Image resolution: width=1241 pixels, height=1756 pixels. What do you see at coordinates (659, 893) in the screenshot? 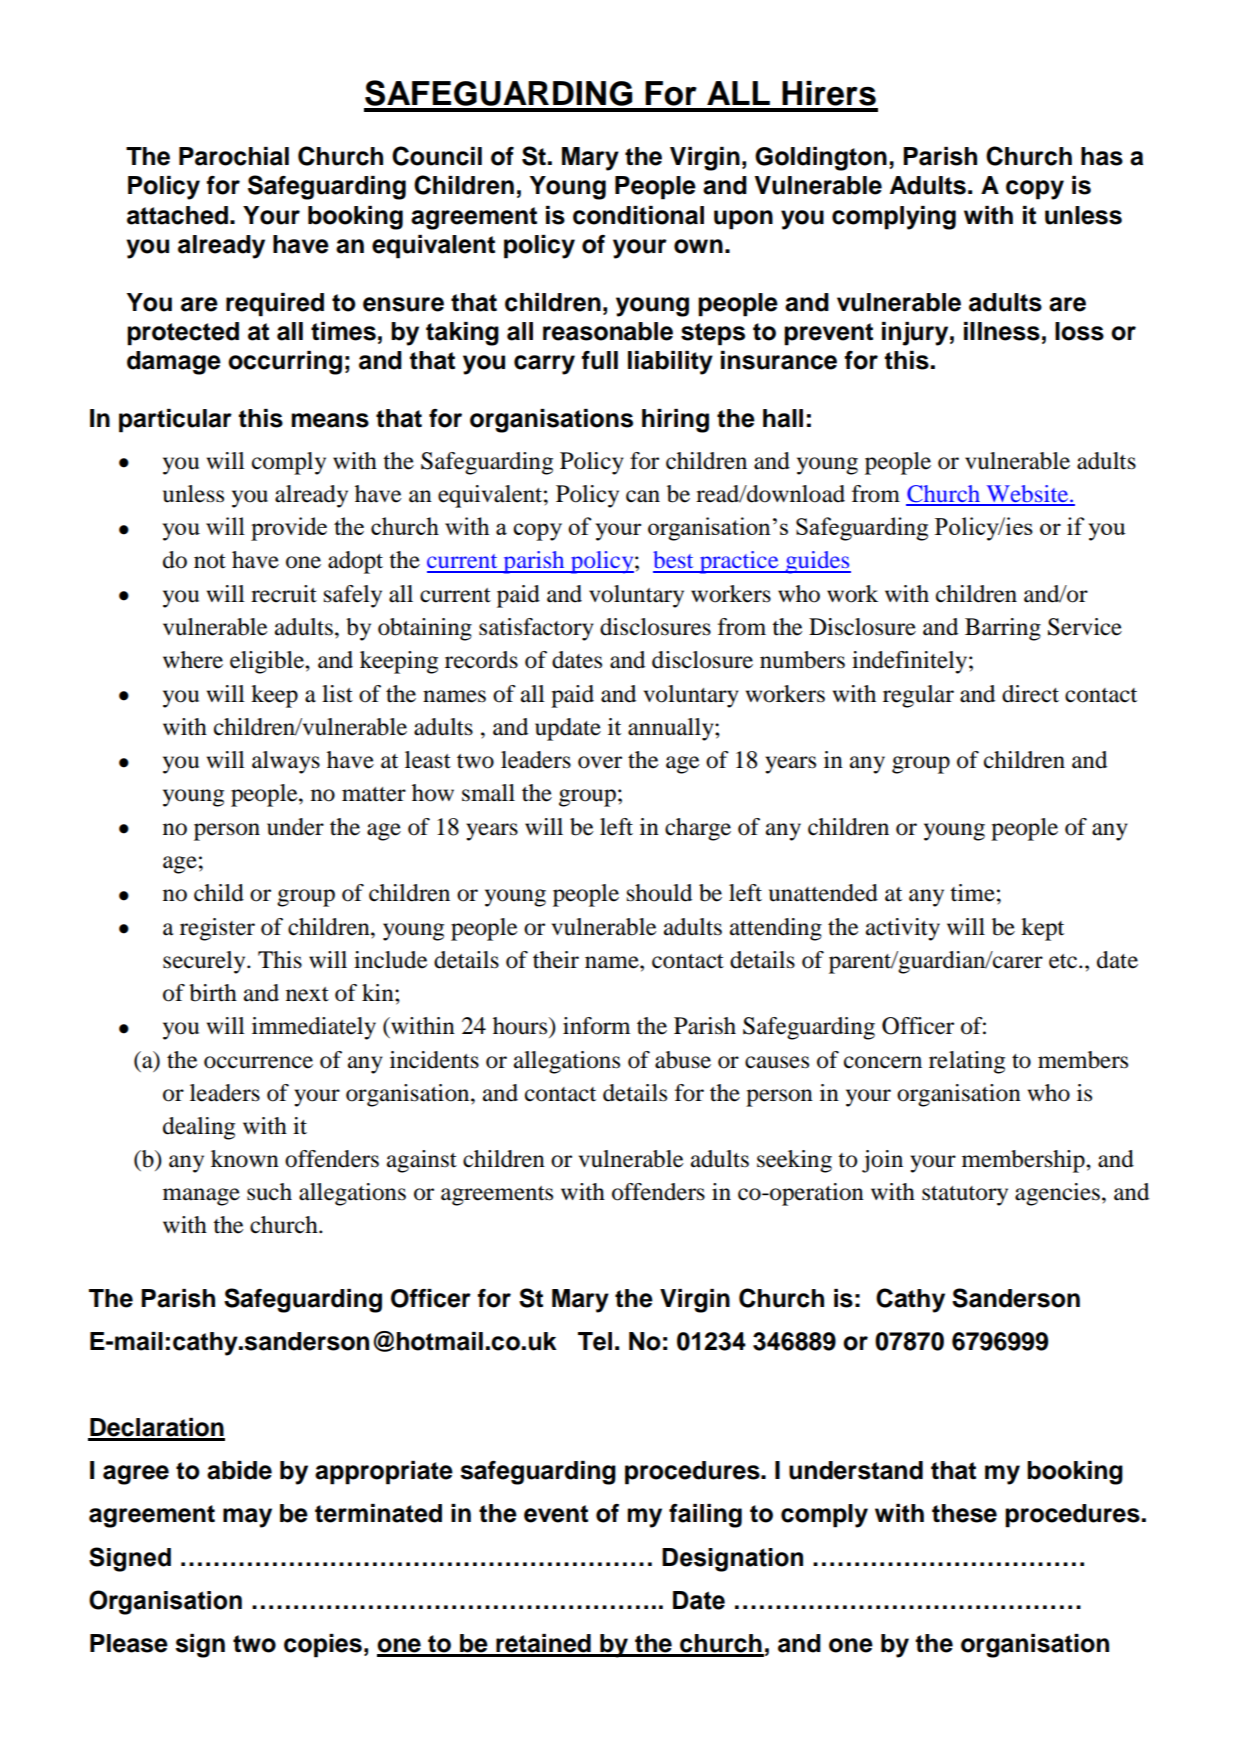
I see `should` at bounding box center [659, 893].
